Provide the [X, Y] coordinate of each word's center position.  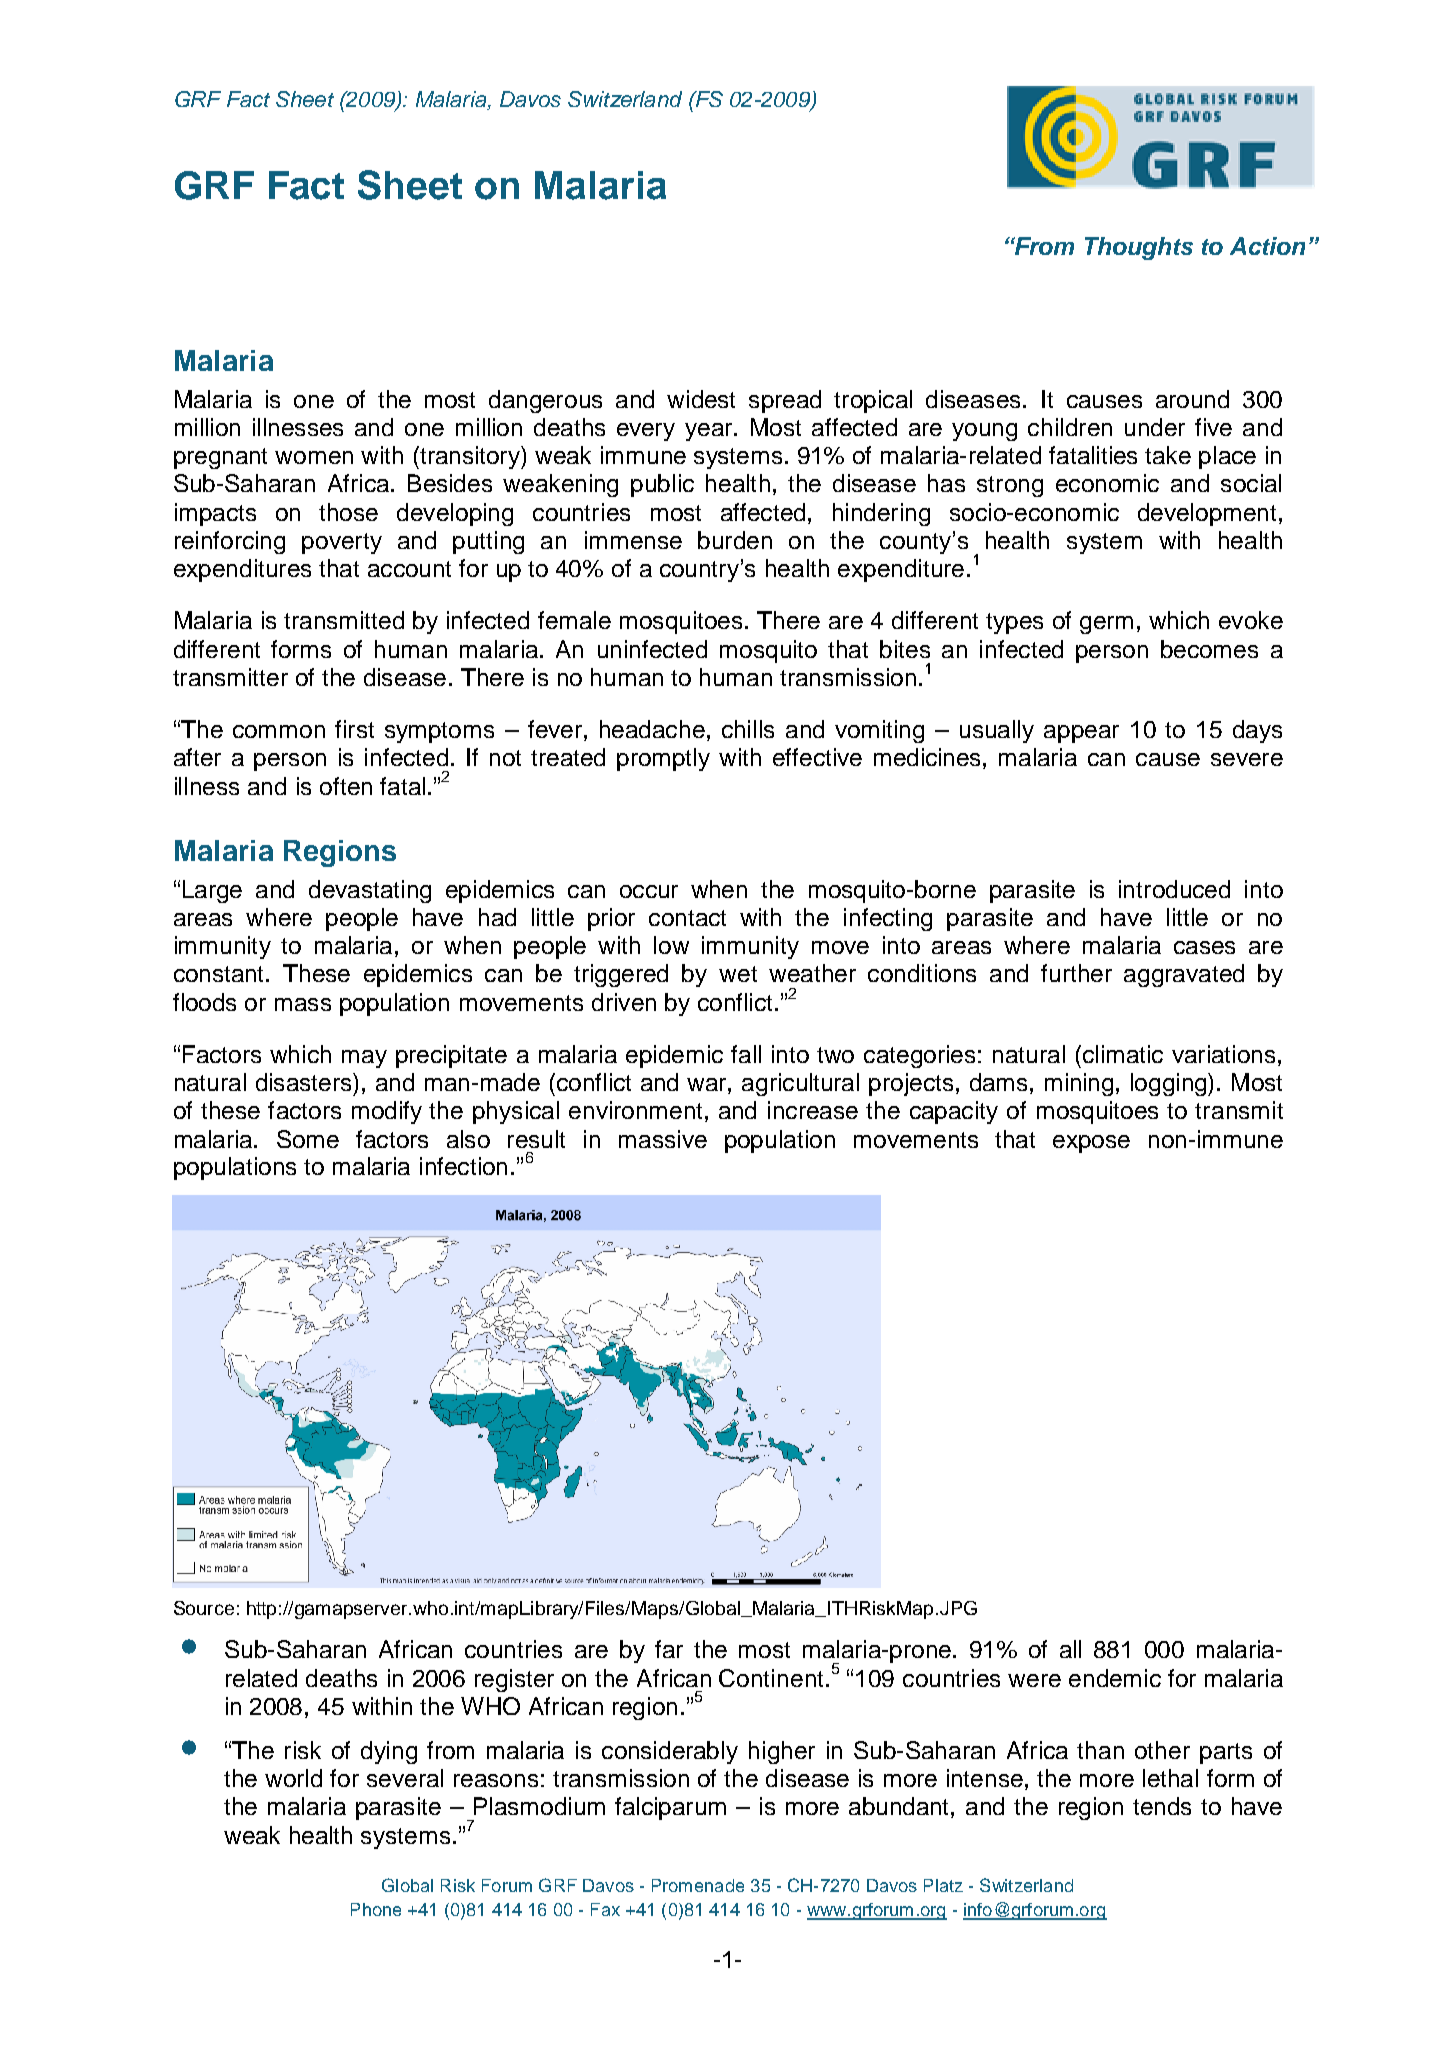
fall [746, 1054]
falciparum [670, 1808]
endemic [1115, 1678]
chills [748, 729]
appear [1081, 734]
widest [701, 399]
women [314, 457]
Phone [376, 1909]
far [669, 1649]
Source [204, 1608]
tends [1162, 1806]
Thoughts [1139, 248]
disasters [305, 1082]
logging [1170, 1084]
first [354, 729]
